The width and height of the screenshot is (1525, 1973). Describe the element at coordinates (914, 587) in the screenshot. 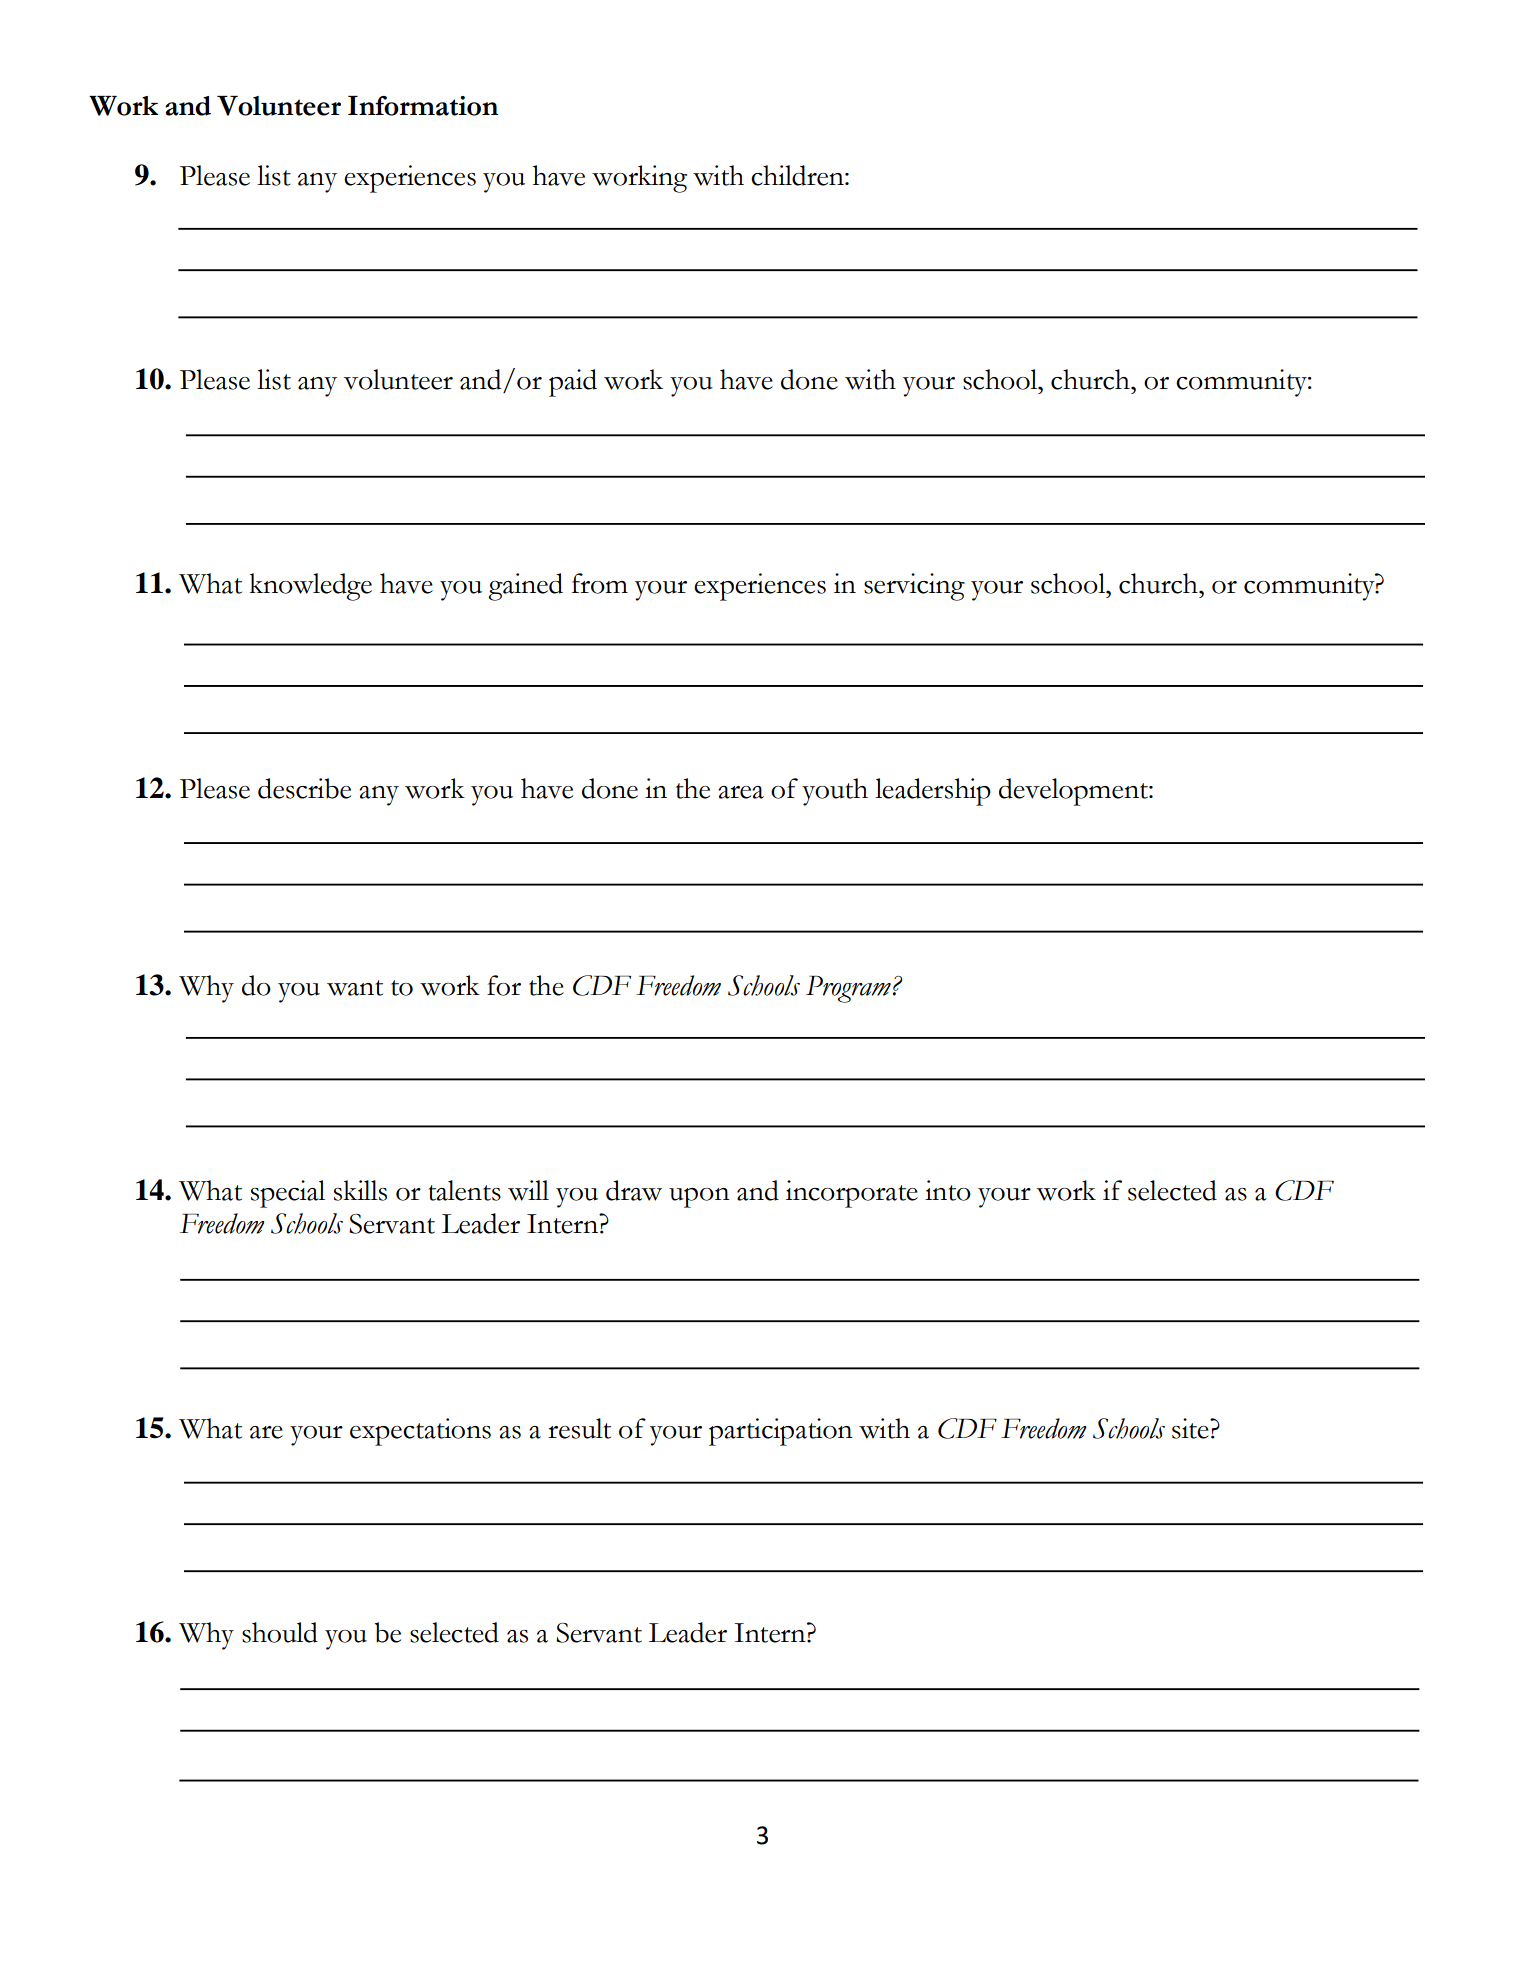

I see `servicing` at that location.
